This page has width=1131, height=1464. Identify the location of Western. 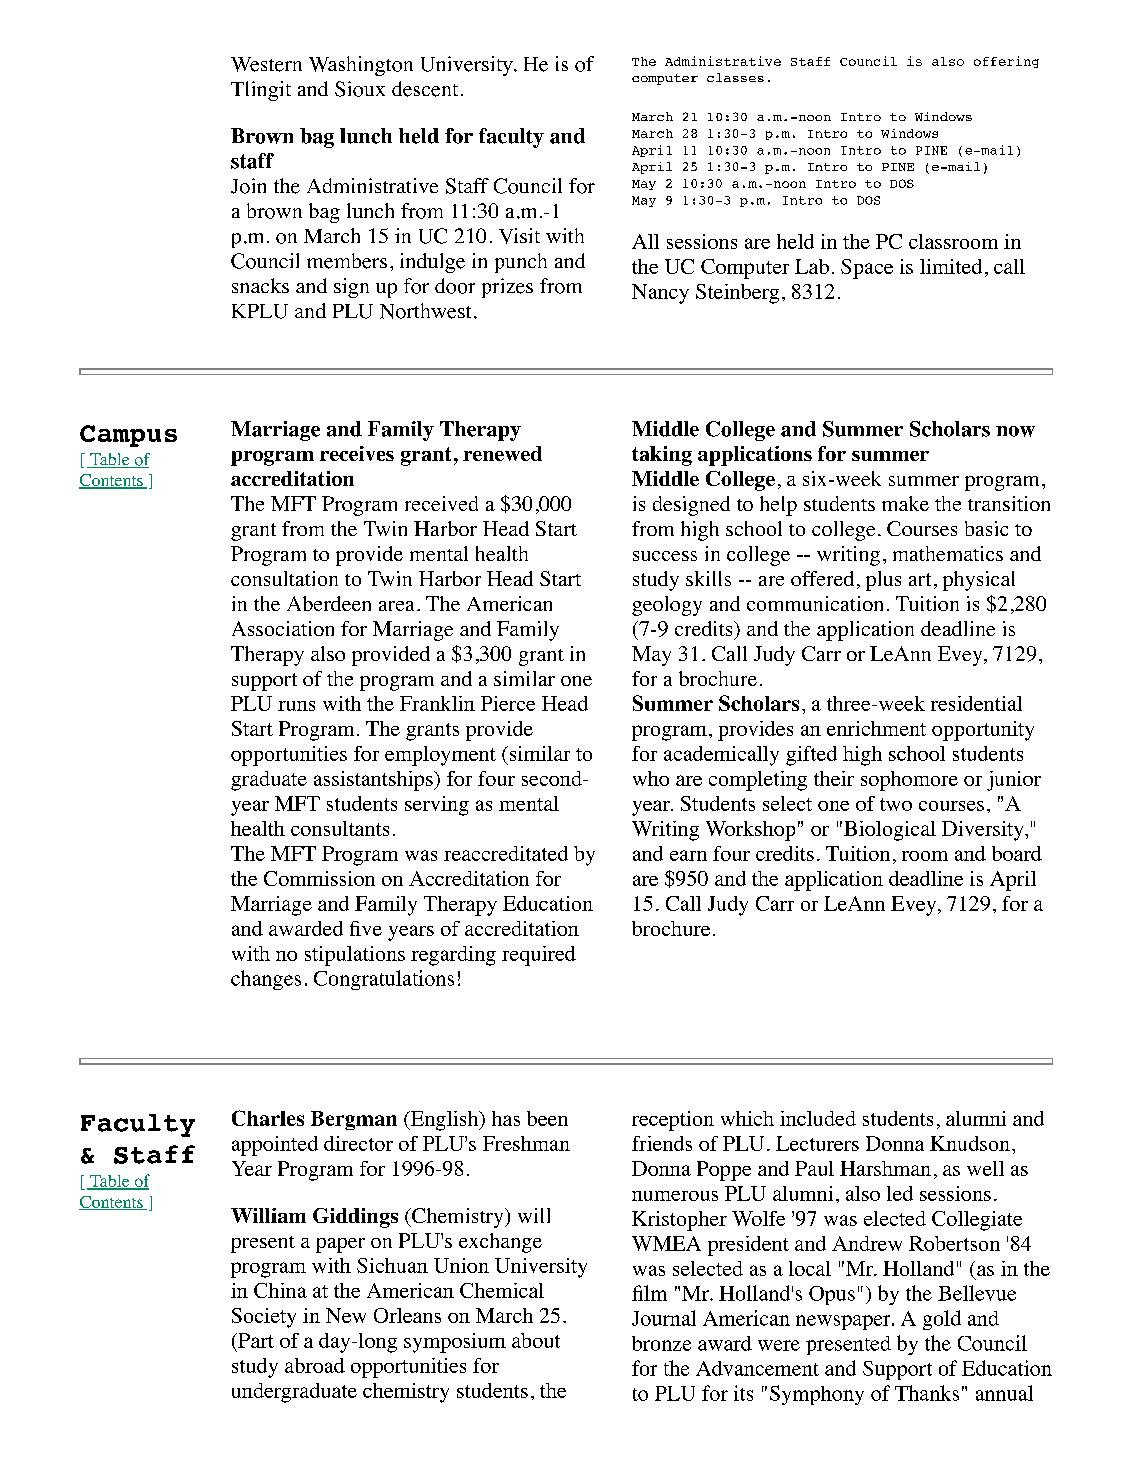
(266, 64).
